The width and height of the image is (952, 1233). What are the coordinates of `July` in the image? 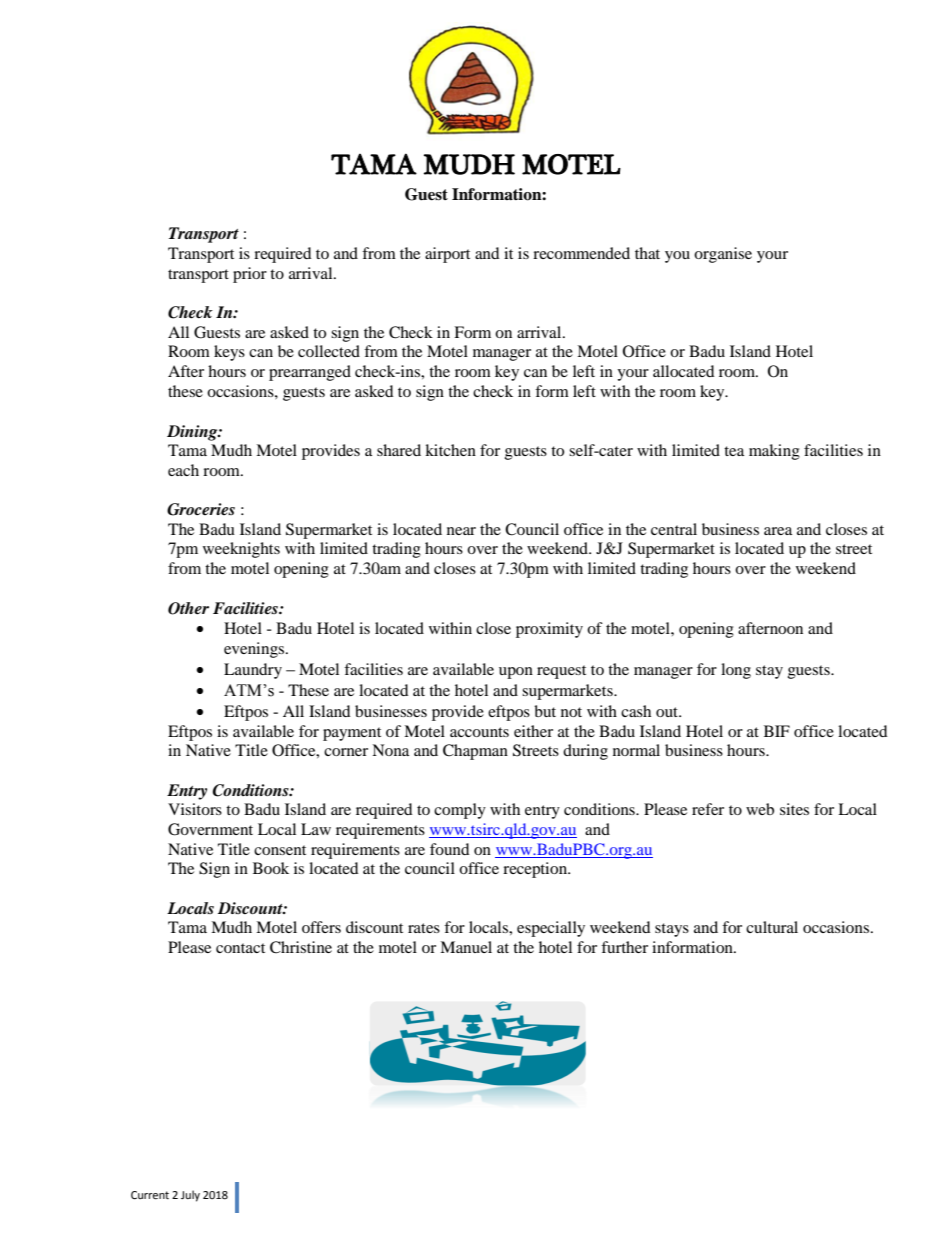 It's located at (190, 1196).
